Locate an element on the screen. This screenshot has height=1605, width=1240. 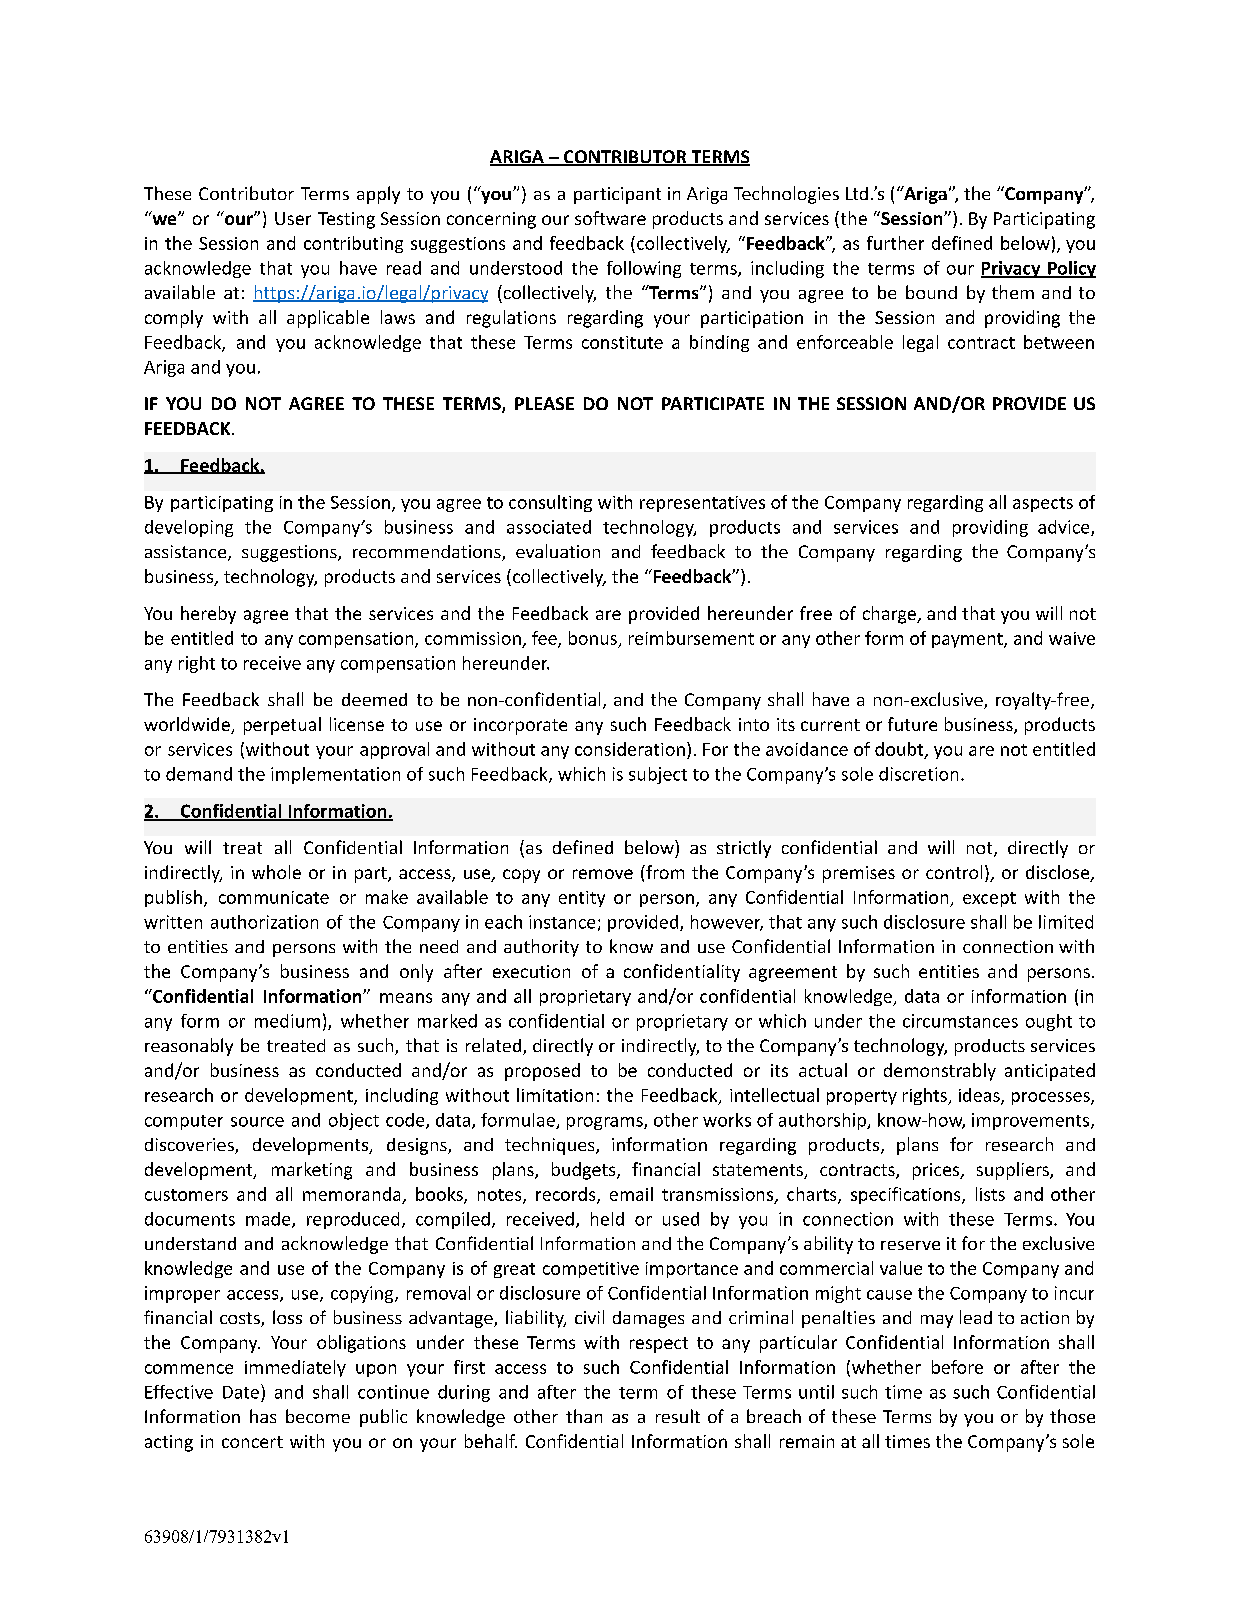
User is located at coordinates (293, 218).
